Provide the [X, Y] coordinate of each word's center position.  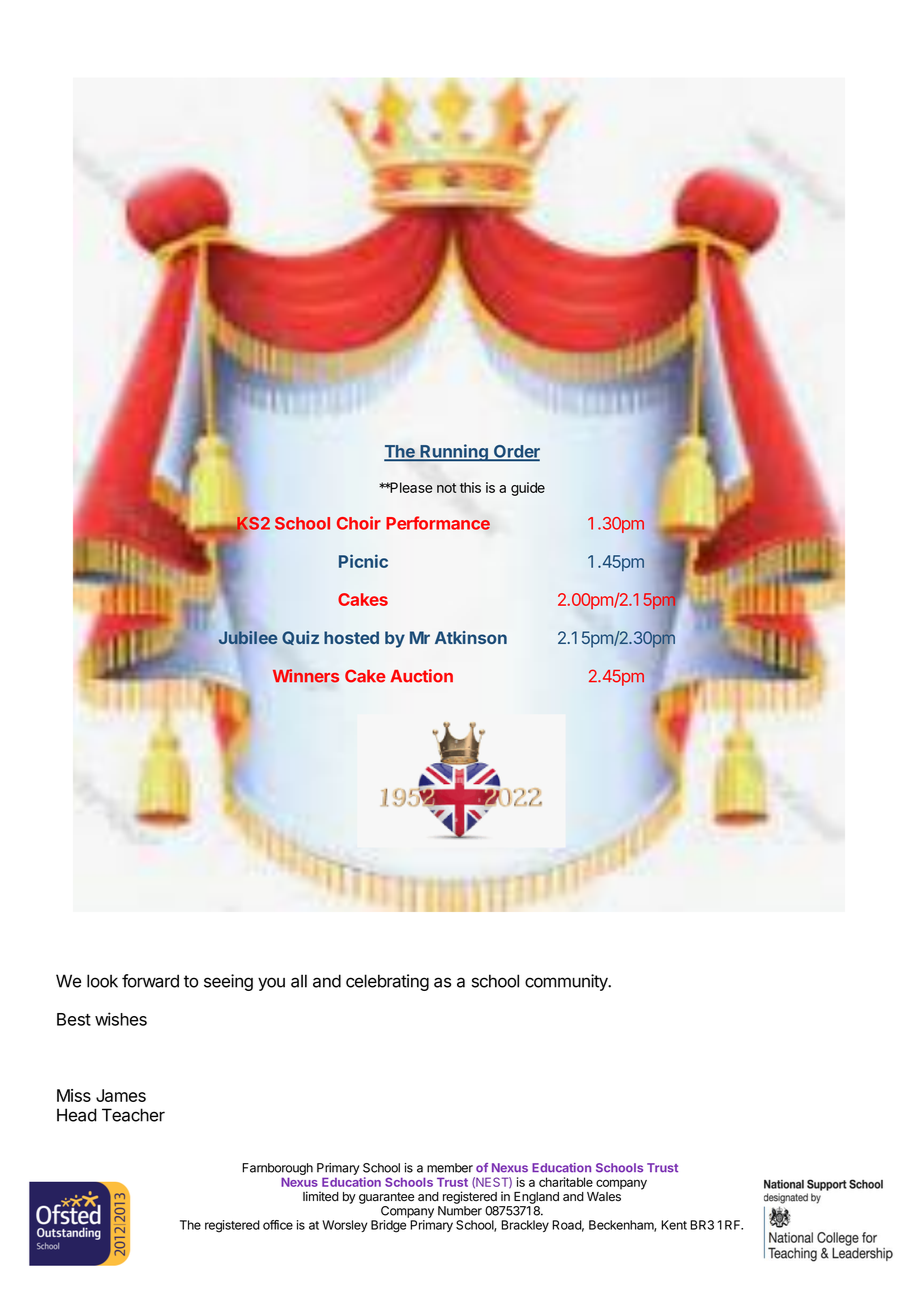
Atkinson [471, 637]
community [567, 982]
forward [150, 981]
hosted [351, 637]
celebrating [387, 982]
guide [528, 489]
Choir [359, 523]
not [446, 488]
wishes [121, 1019]
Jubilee [248, 636]
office [278, 1225]
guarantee [386, 1198]
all [299, 981]
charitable [566, 1182]
